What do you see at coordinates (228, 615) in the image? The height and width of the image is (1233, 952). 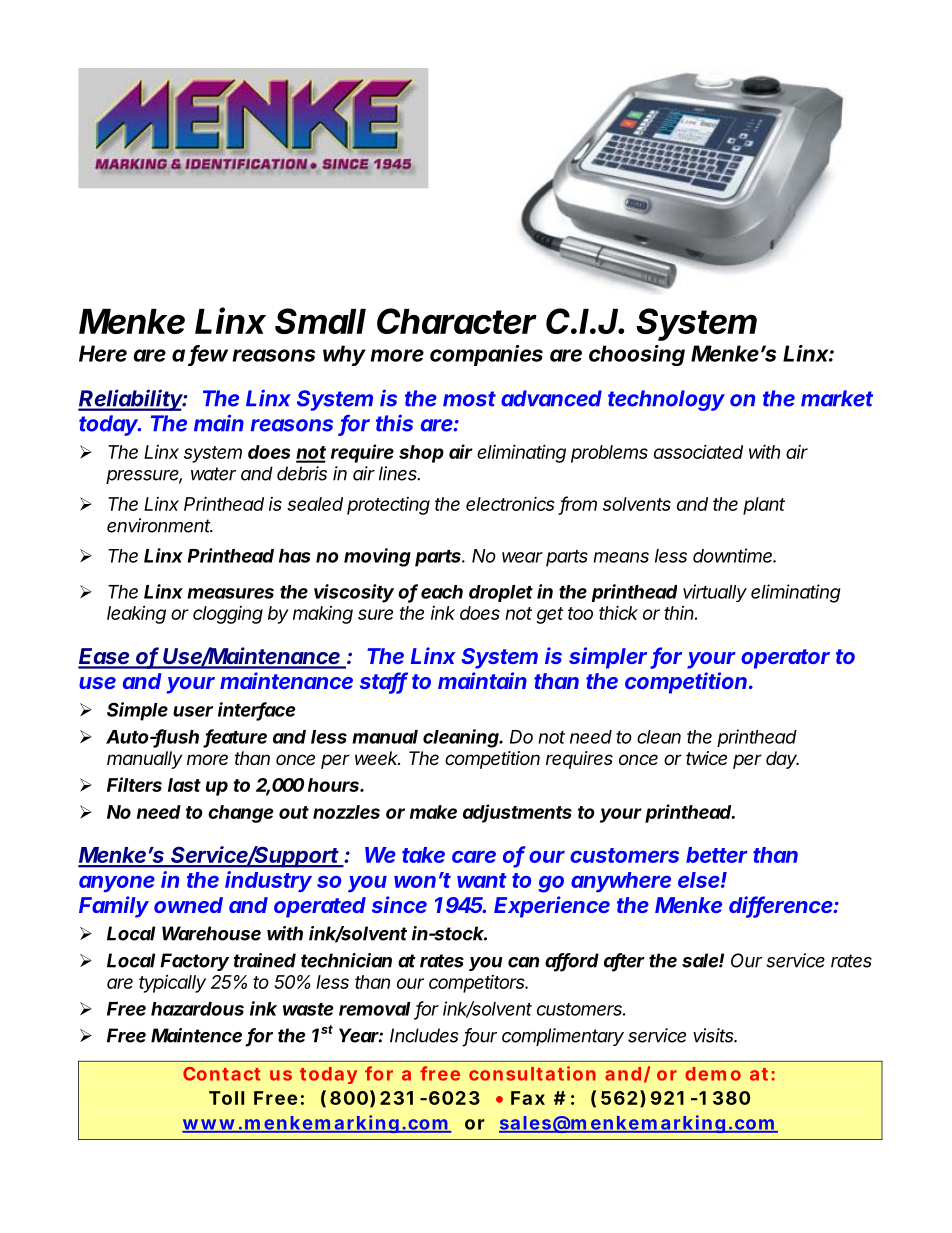 I see `clogging` at bounding box center [228, 615].
